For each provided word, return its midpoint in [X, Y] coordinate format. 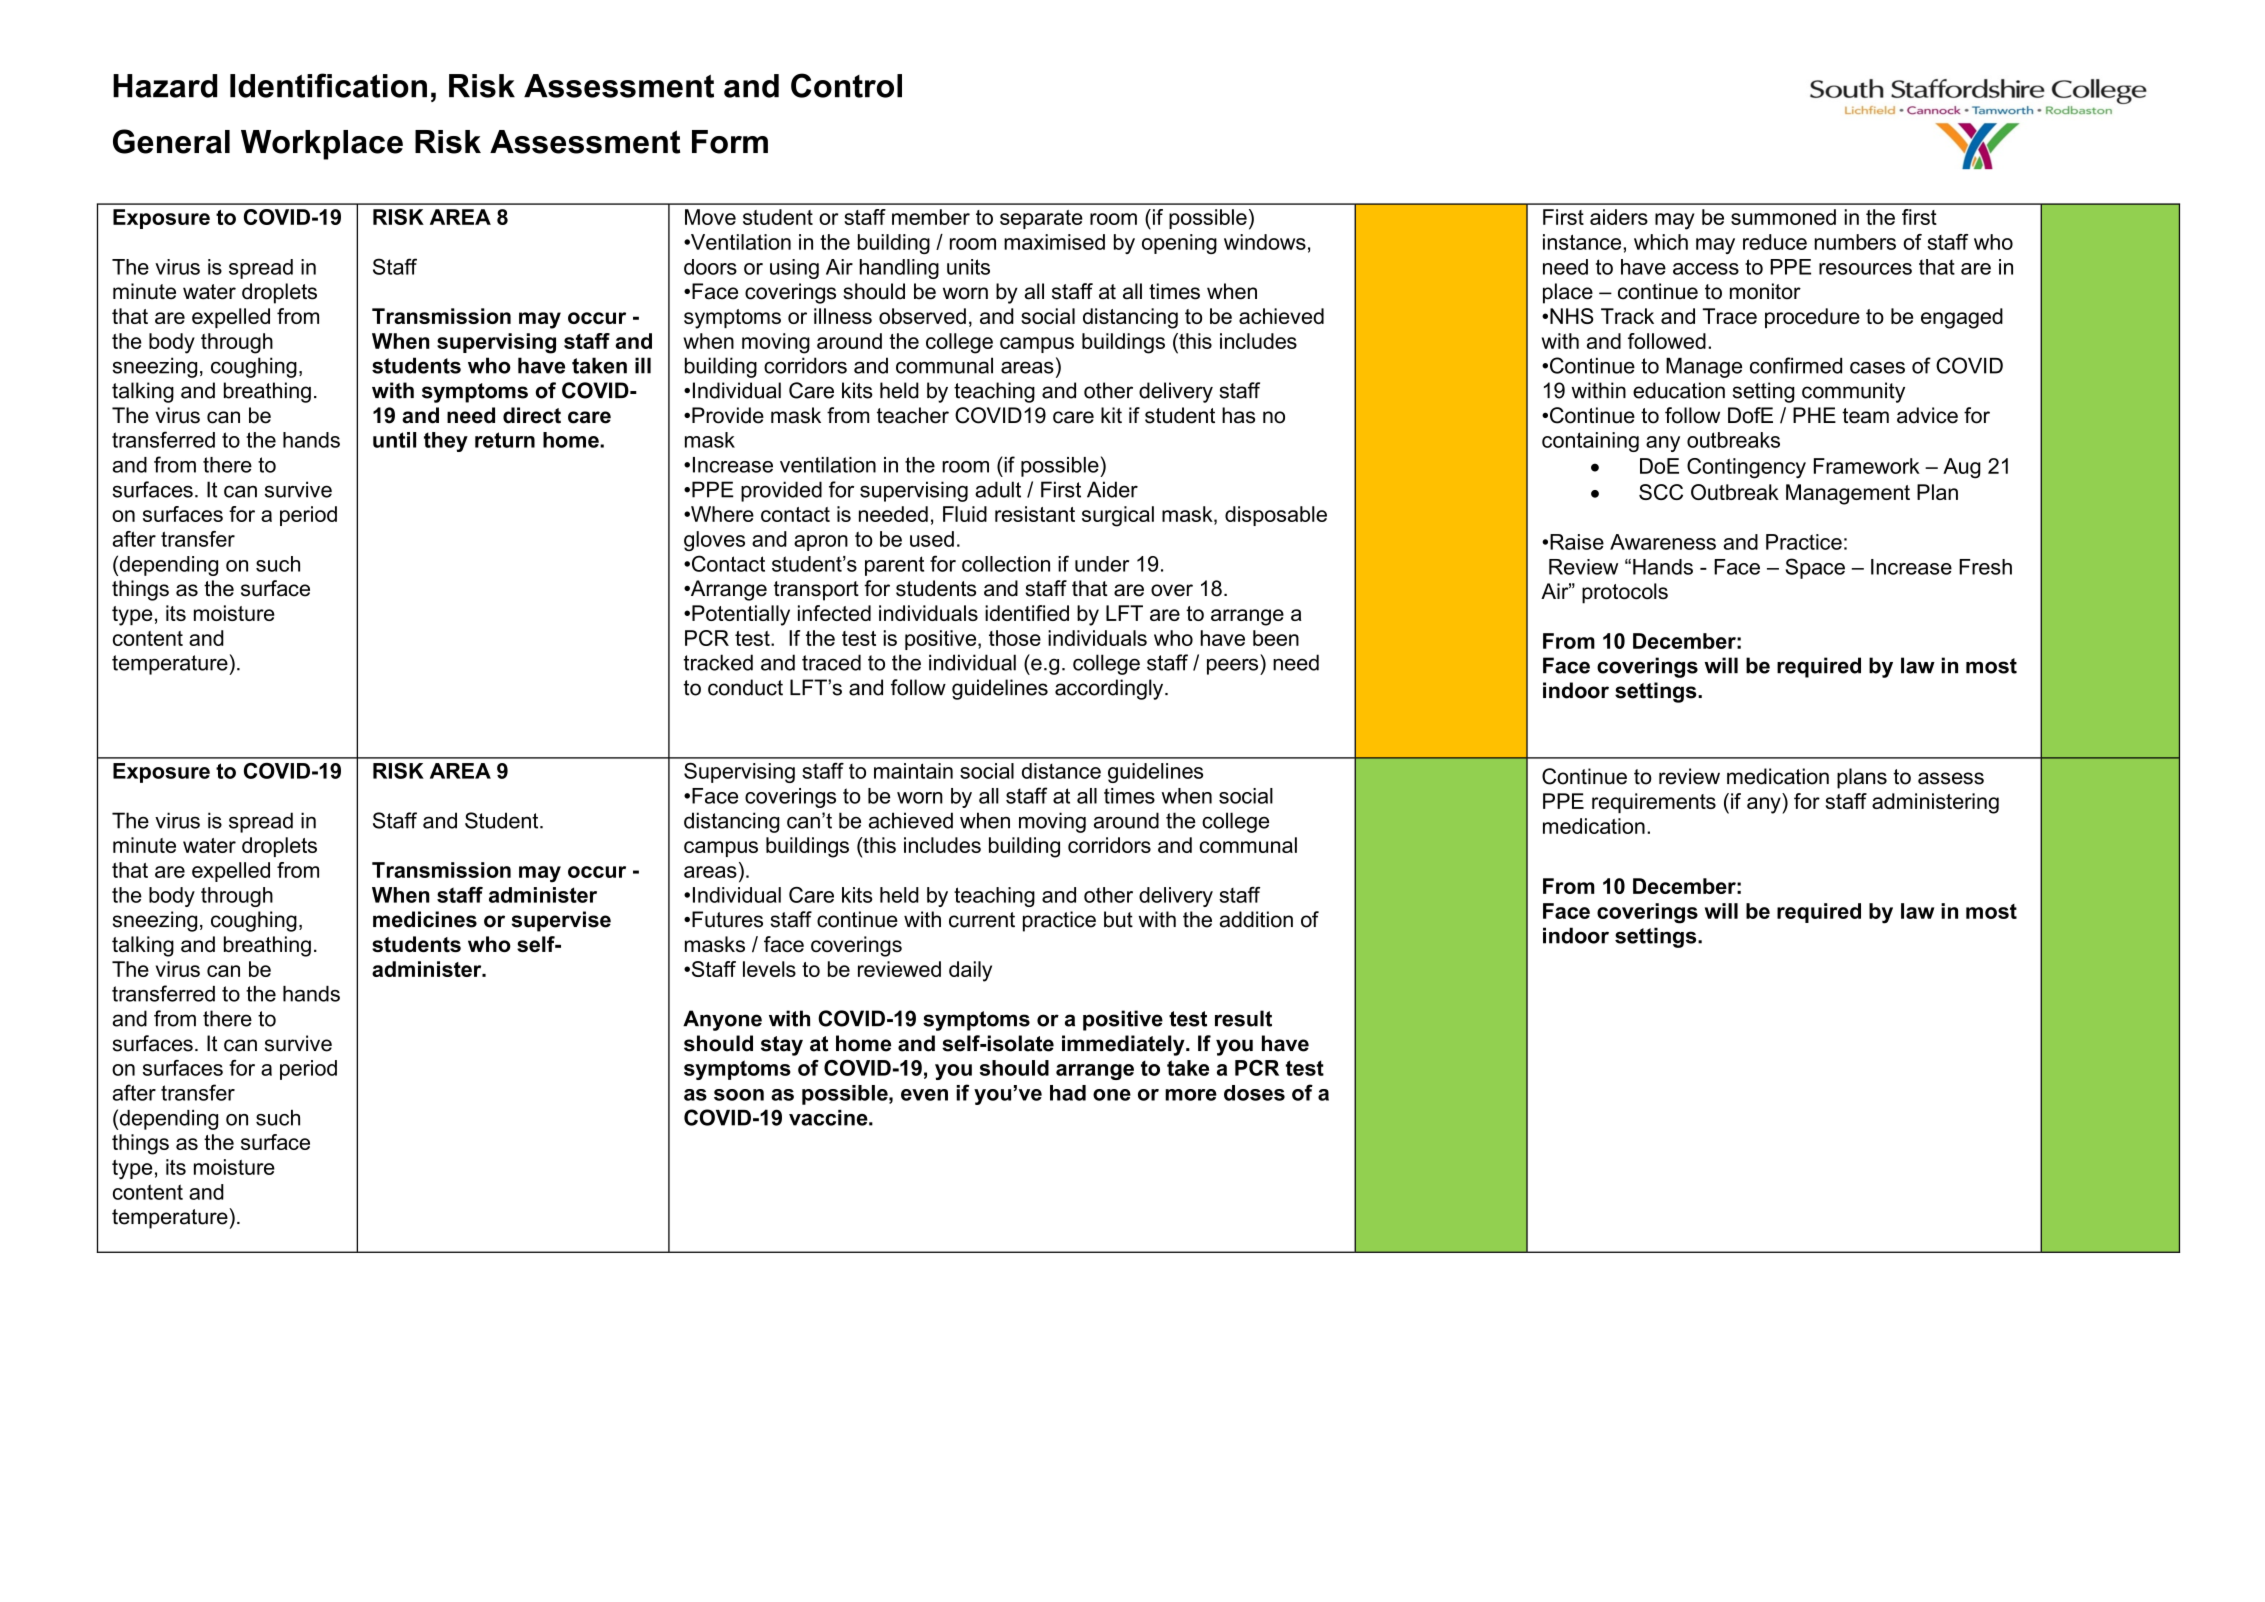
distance [1061, 771]
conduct [745, 687]
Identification [328, 85]
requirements [1654, 803]
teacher [913, 415]
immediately [1124, 1045]
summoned [1783, 217]
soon [739, 1095]
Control [846, 85]
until [394, 440]
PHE [1814, 415]
